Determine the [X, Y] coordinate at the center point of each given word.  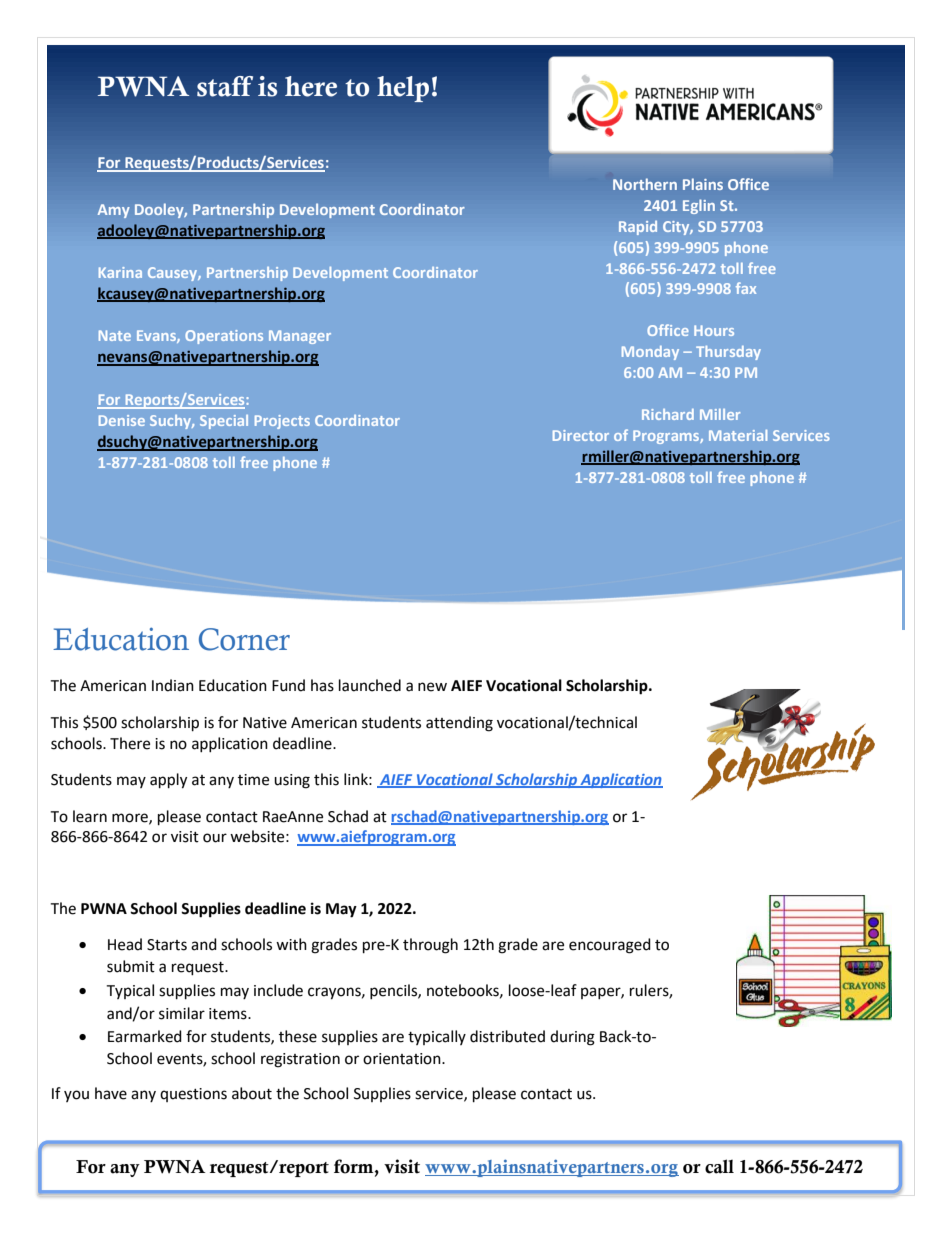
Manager [300, 337]
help [403, 89]
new [432, 687]
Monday [650, 353]
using [292, 781]
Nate [115, 335]
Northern [645, 184]
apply [168, 781]
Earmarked [145, 1036]
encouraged [610, 946]
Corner [244, 639]
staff [225, 86]
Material [738, 435]
